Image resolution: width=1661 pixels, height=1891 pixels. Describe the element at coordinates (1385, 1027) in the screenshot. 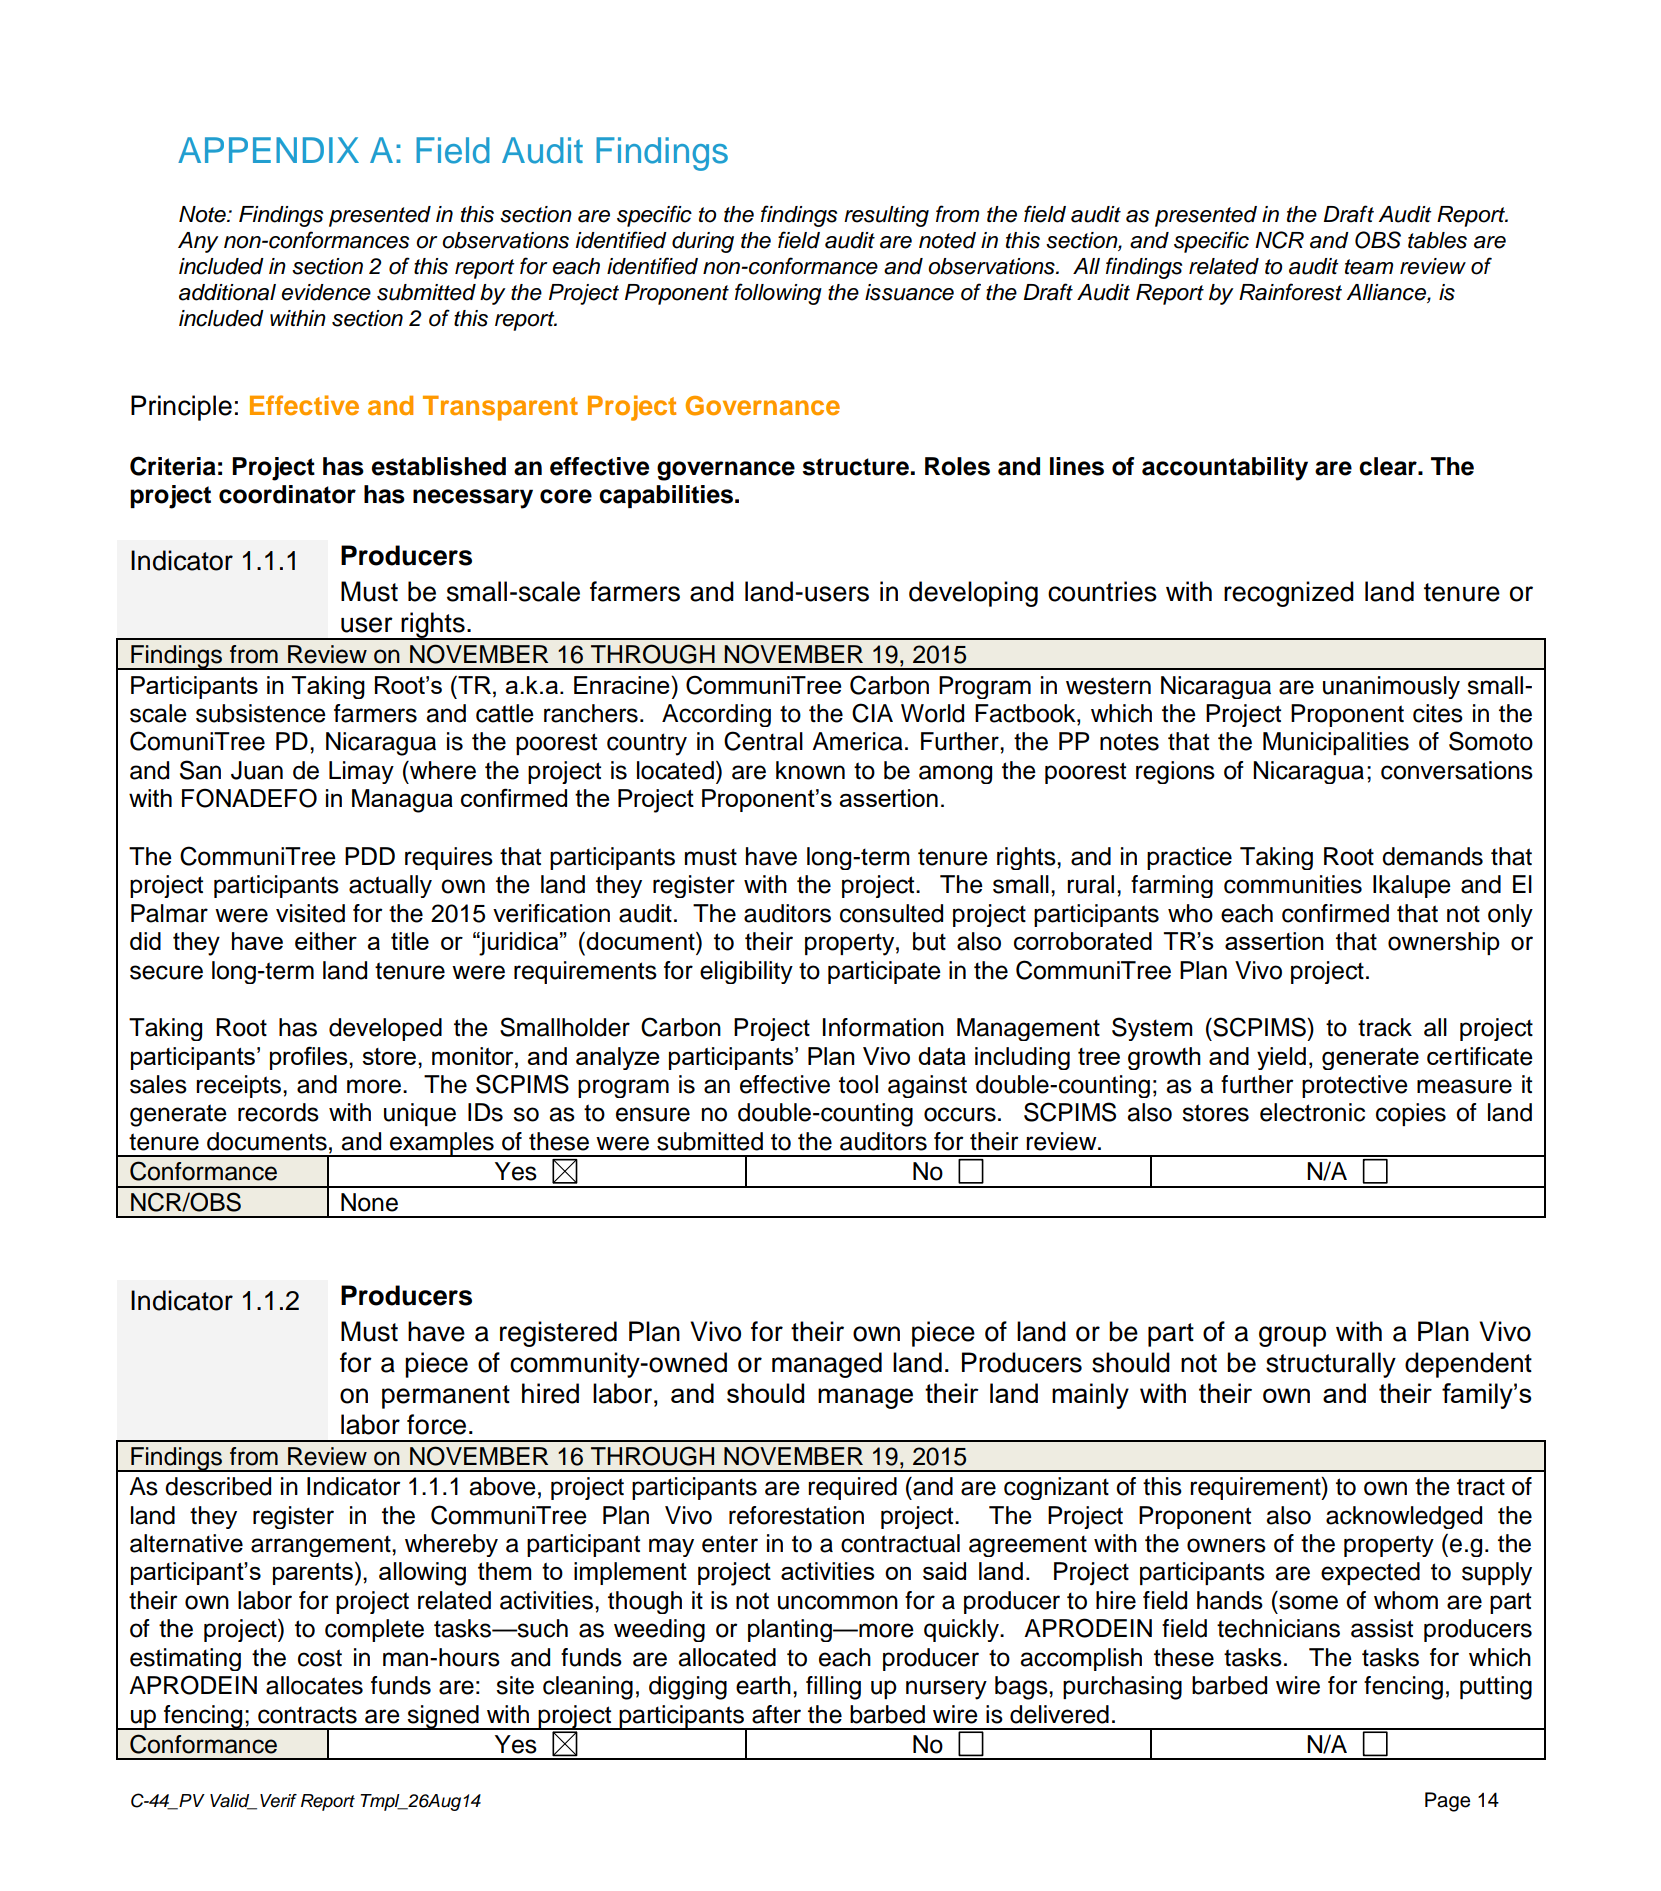

I see `track` at that location.
